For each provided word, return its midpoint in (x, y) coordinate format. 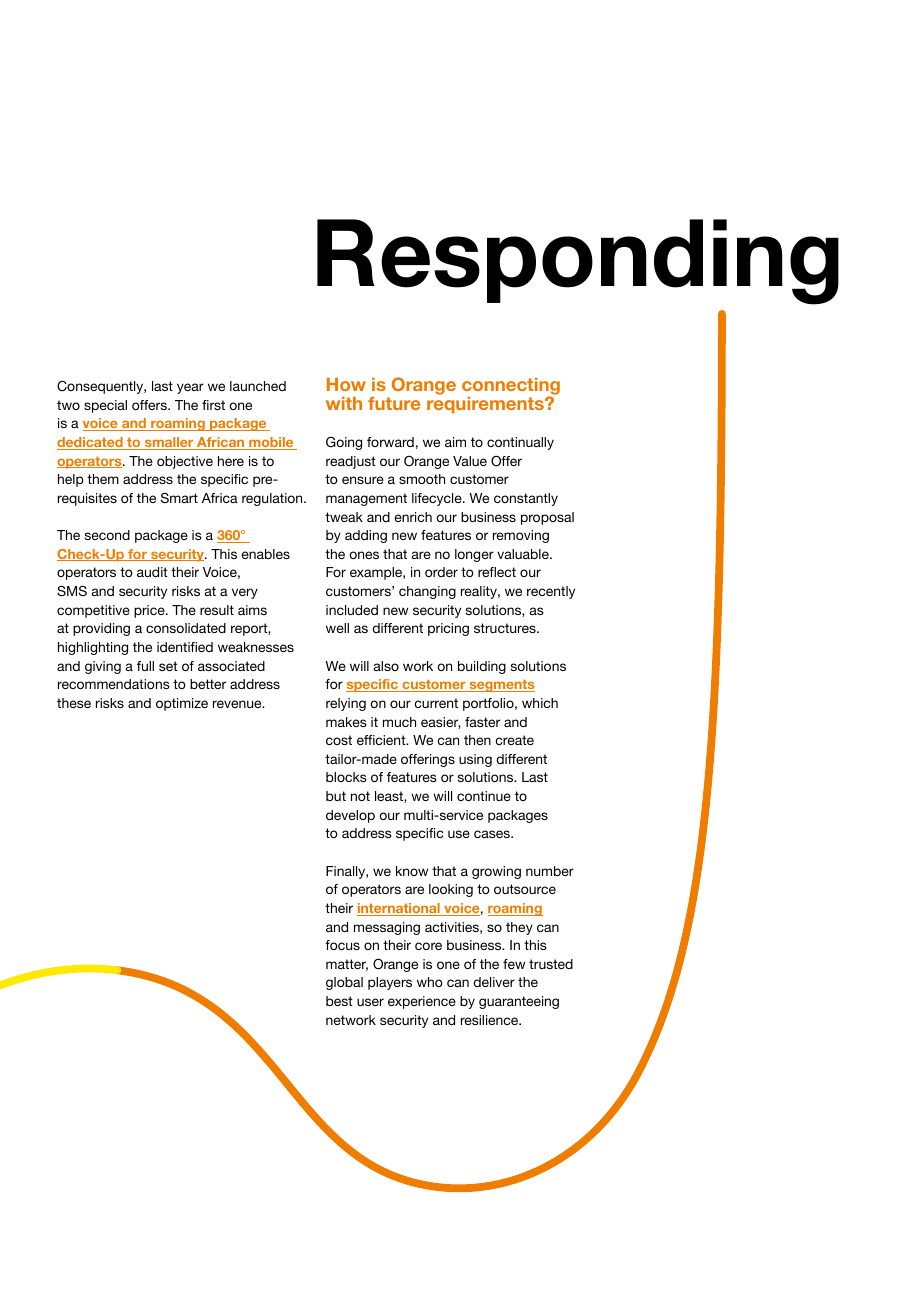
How (346, 384)
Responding (578, 262)
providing (101, 629)
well (337, 628)
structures (506, 628)
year (190, 388)
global (344, 983)
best (339, 1001)
